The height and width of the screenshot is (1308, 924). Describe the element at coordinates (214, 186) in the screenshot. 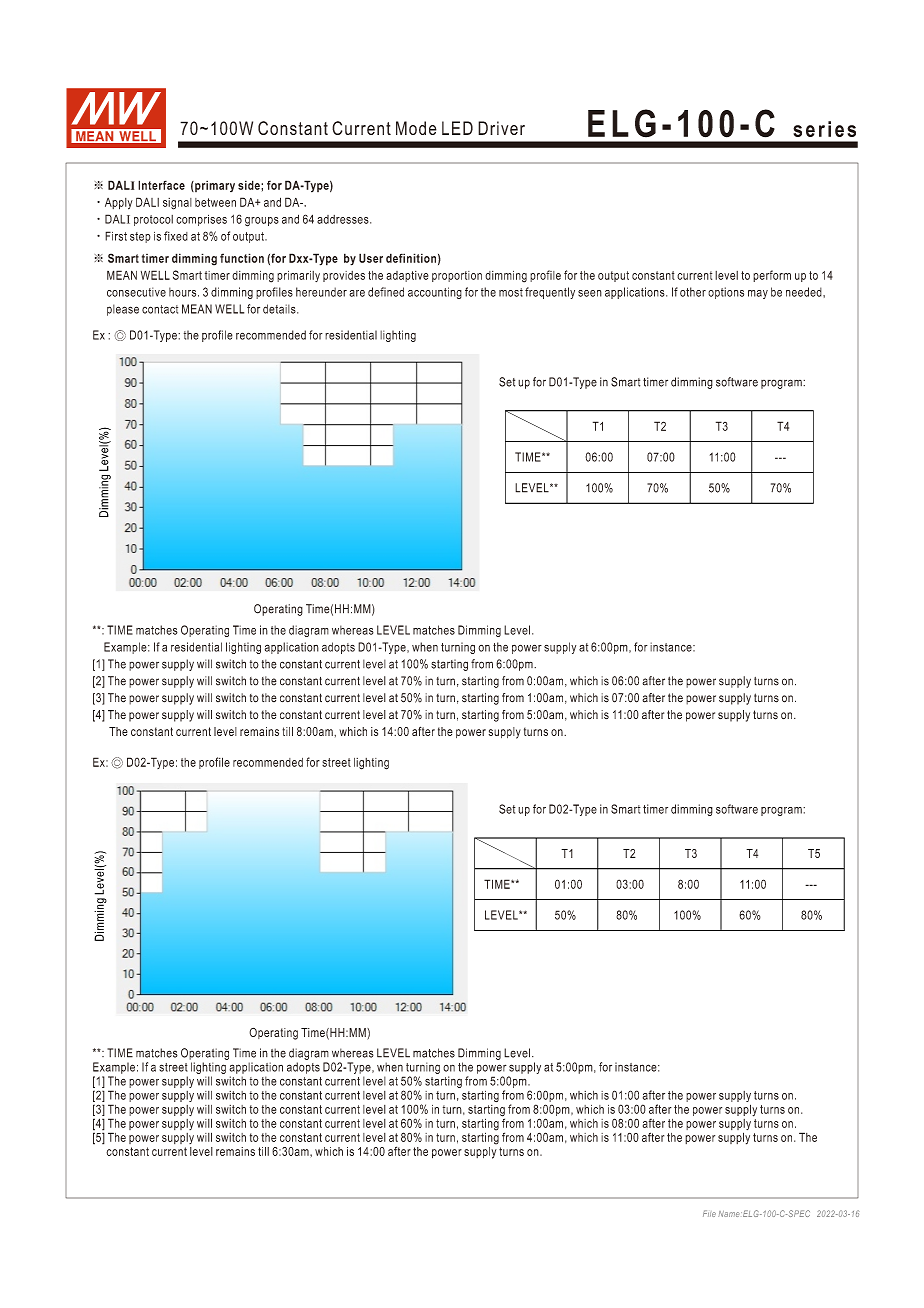

I see `primary` at that location.
